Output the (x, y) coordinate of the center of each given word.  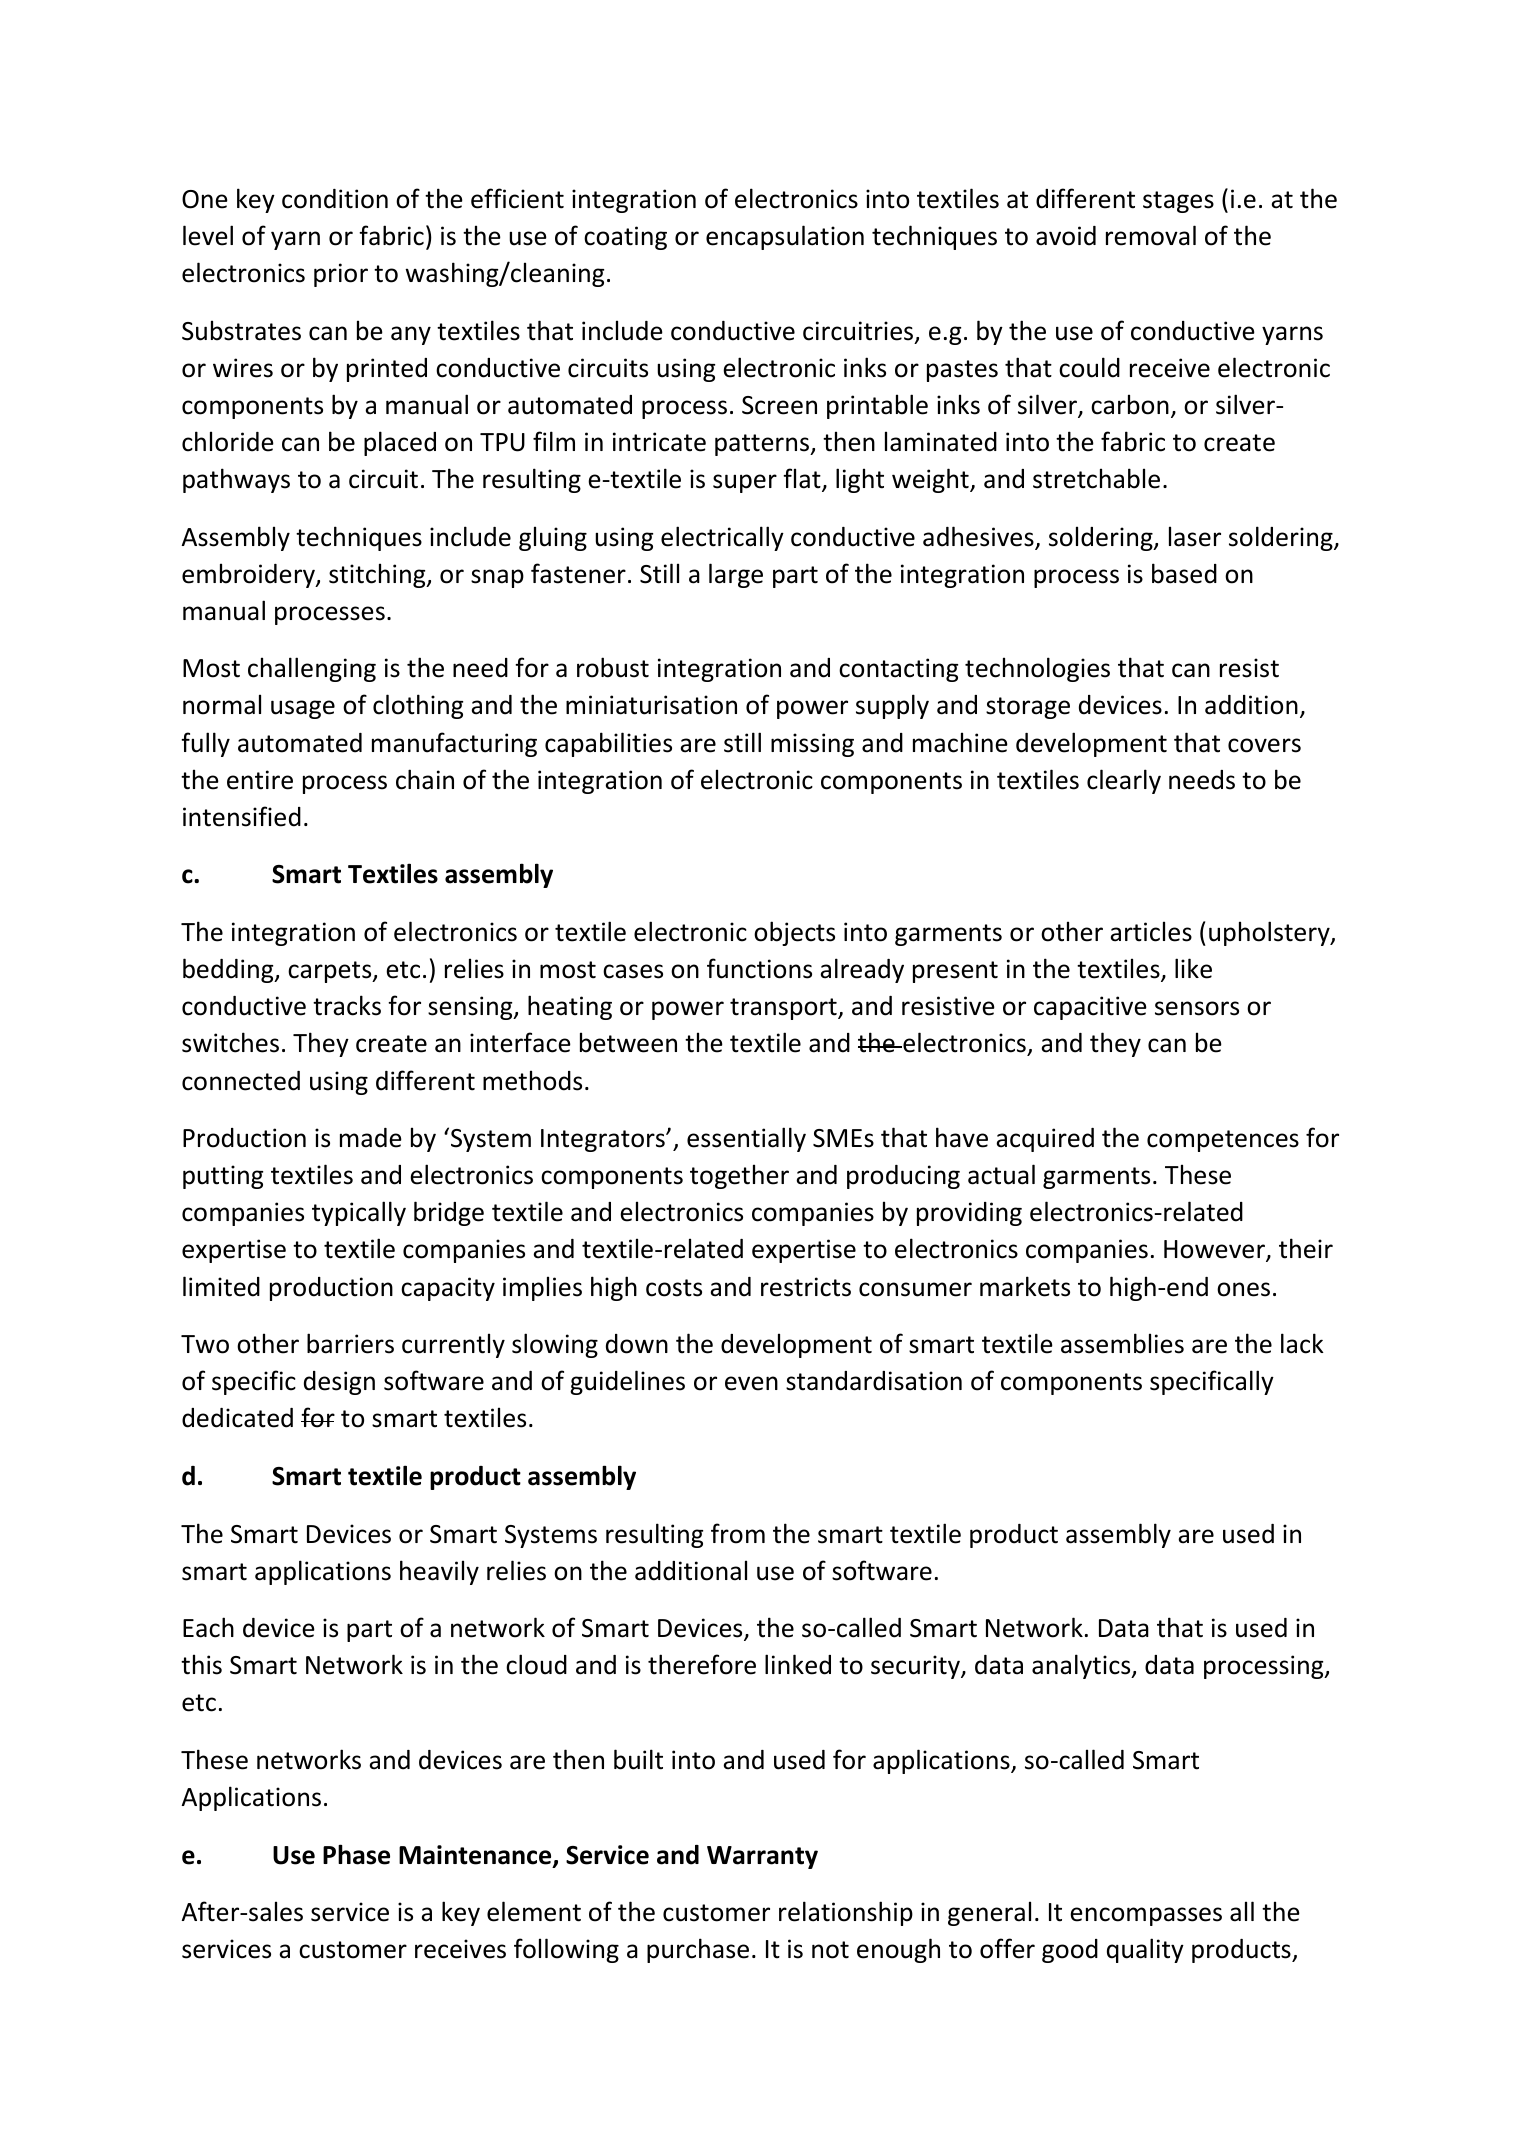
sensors (1197, 1008)
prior (341, 275)
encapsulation (785, 237)
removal (1151, 235)
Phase (356, 1854)
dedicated (237, 1418)
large (736, 575)
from (738, 1533)
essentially (746, 1139)
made (371, 1138)
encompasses (1146, 1916)
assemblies (1122, 1343)
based (1184, 573)
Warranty (762, 1857)
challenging (312, 669)
